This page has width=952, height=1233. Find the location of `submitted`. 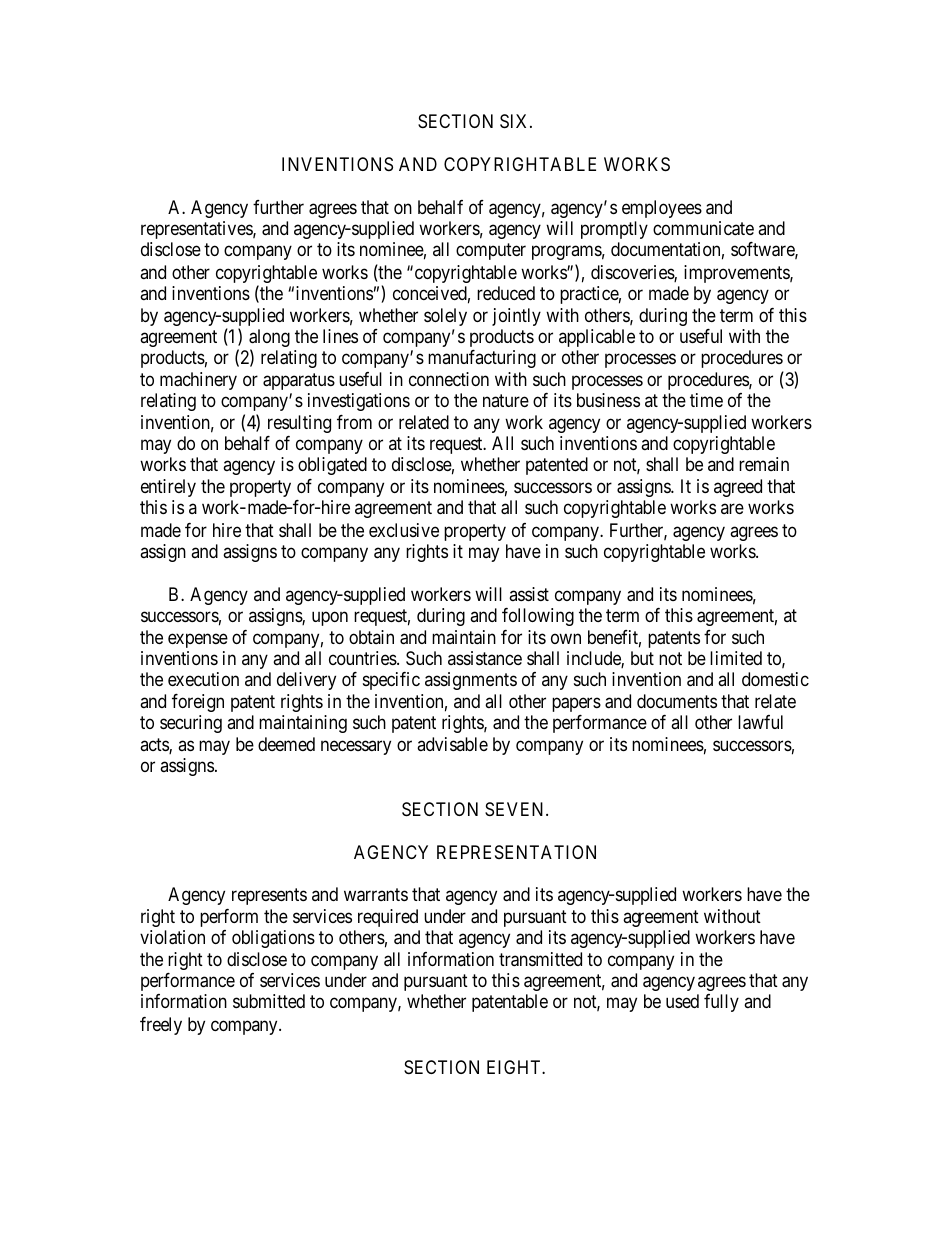

submitted is located at coordinates (269, 1001).
